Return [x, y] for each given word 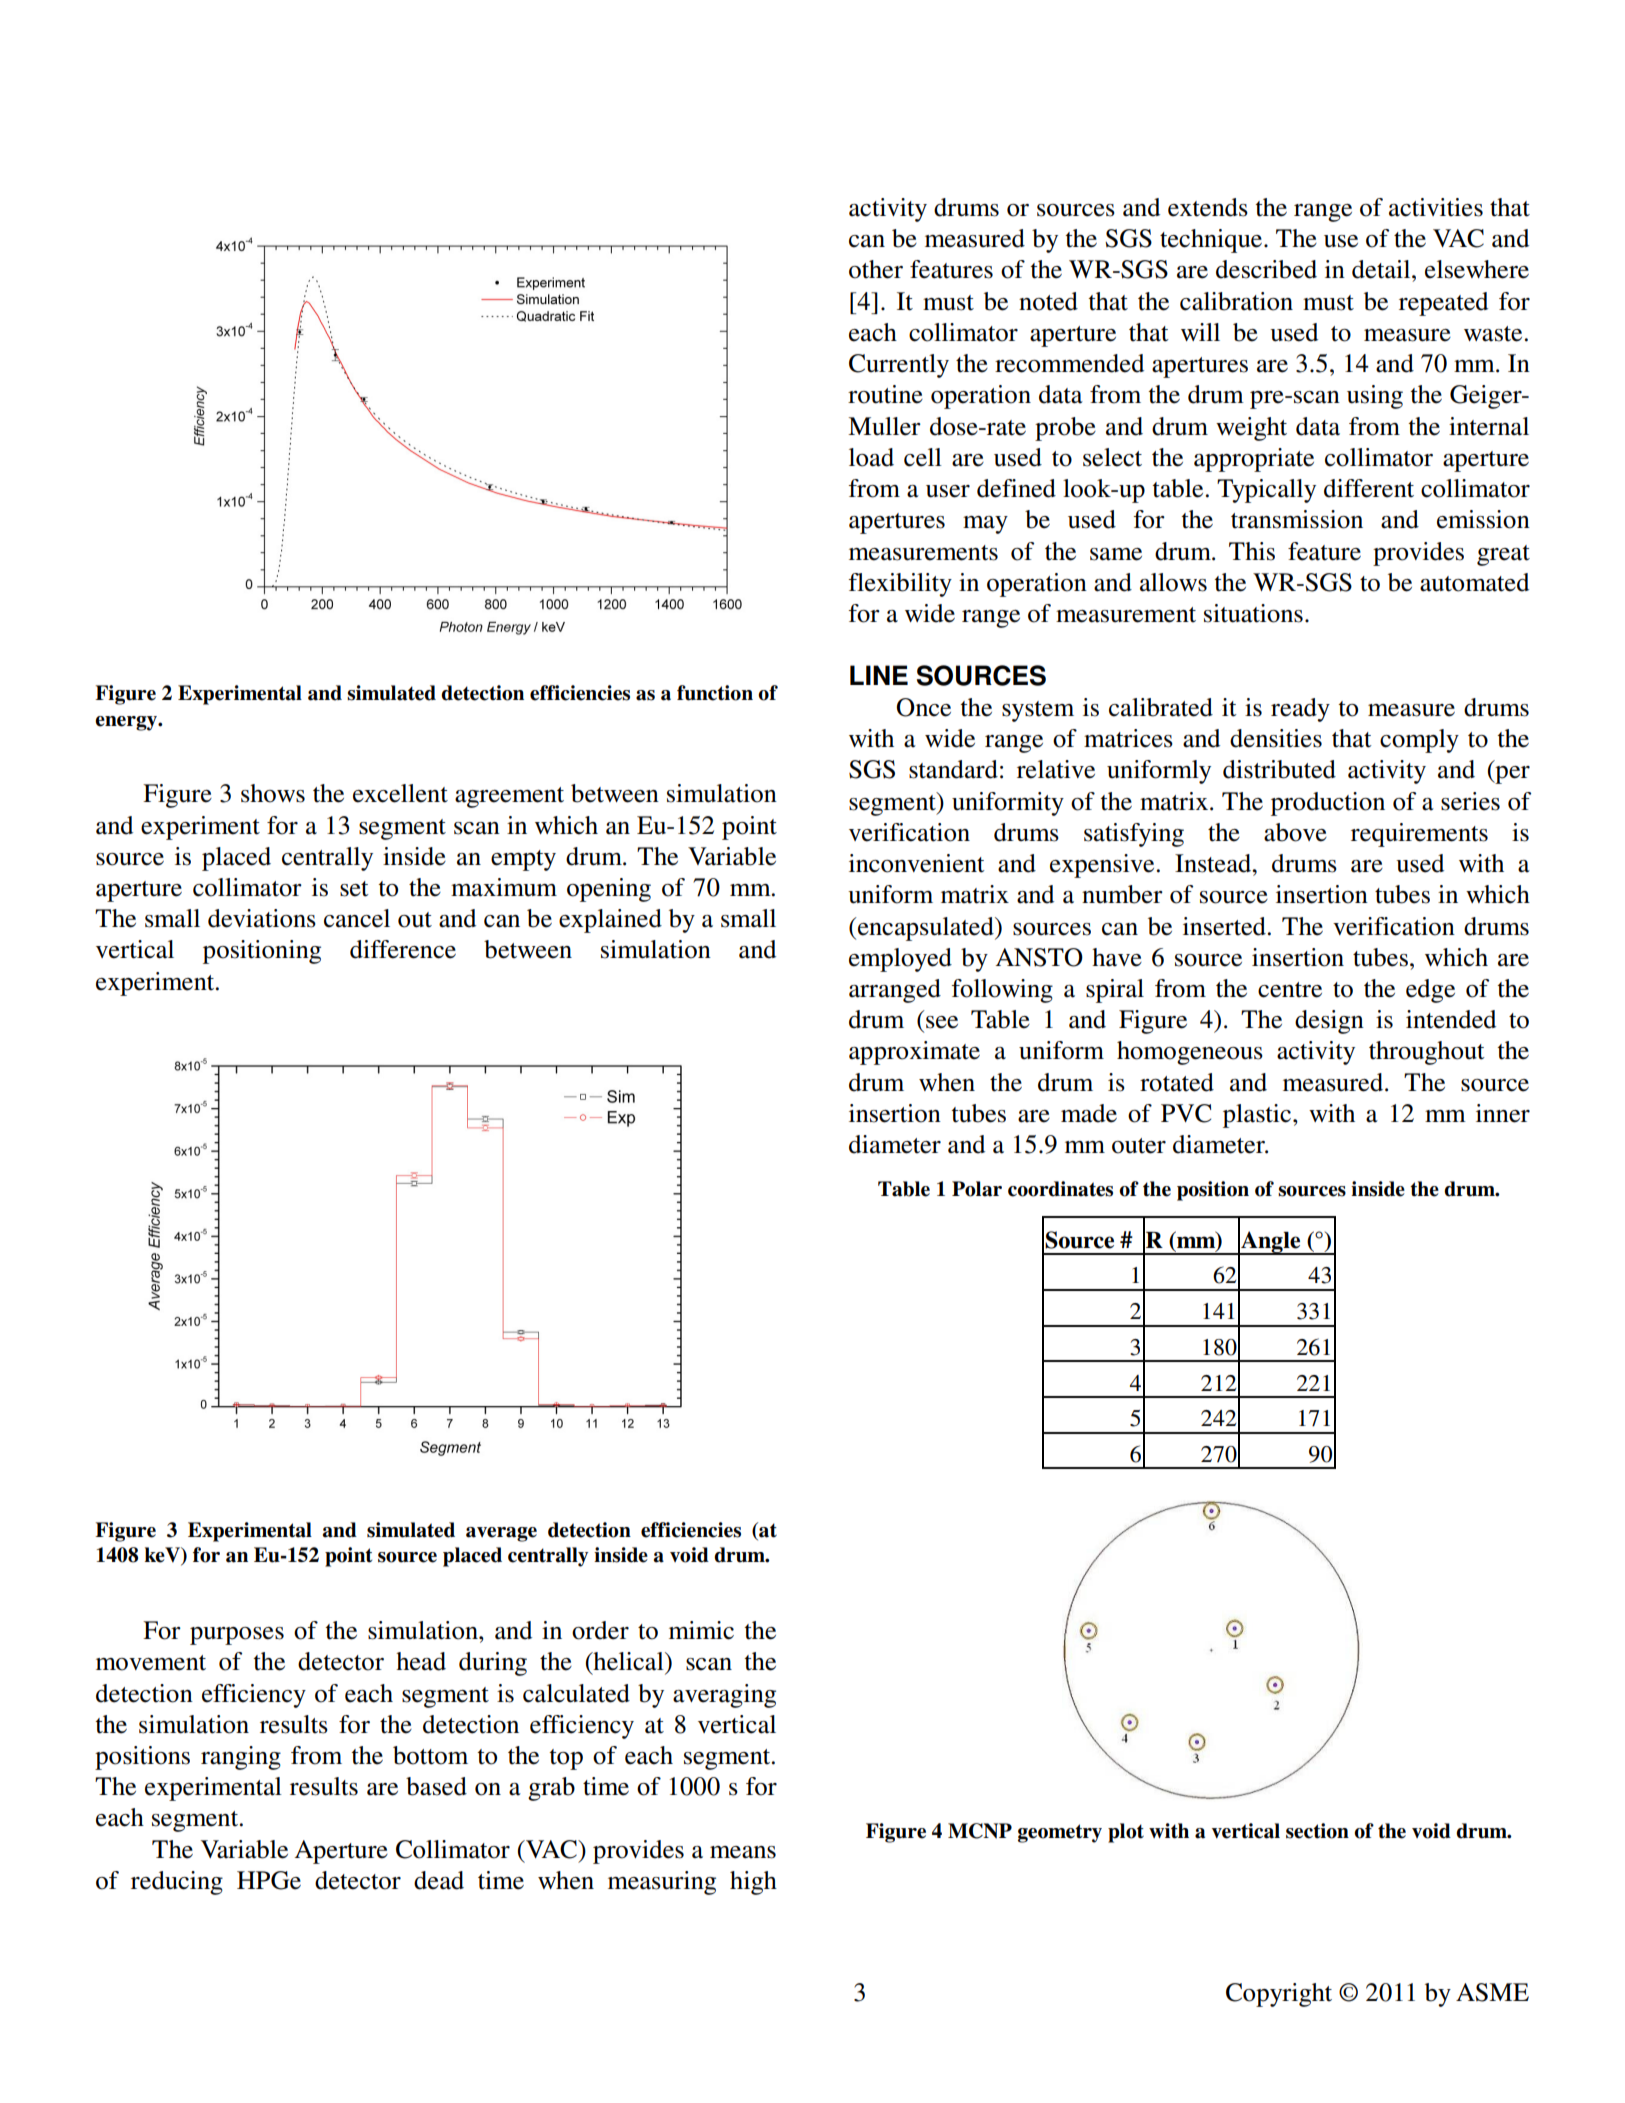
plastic [1258, 1116]
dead [439, 1880]
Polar [977, 1189]
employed [900, 960]
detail [1382, 269]
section [1317, 1831]
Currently [899, 366]
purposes [237, 1636]
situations [1253, 613]
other [876, 269]
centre [1290, 990]
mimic [701, 1630]
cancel [357, 918]
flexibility [900, 585]
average [501, 1534]
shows [273, 793]
